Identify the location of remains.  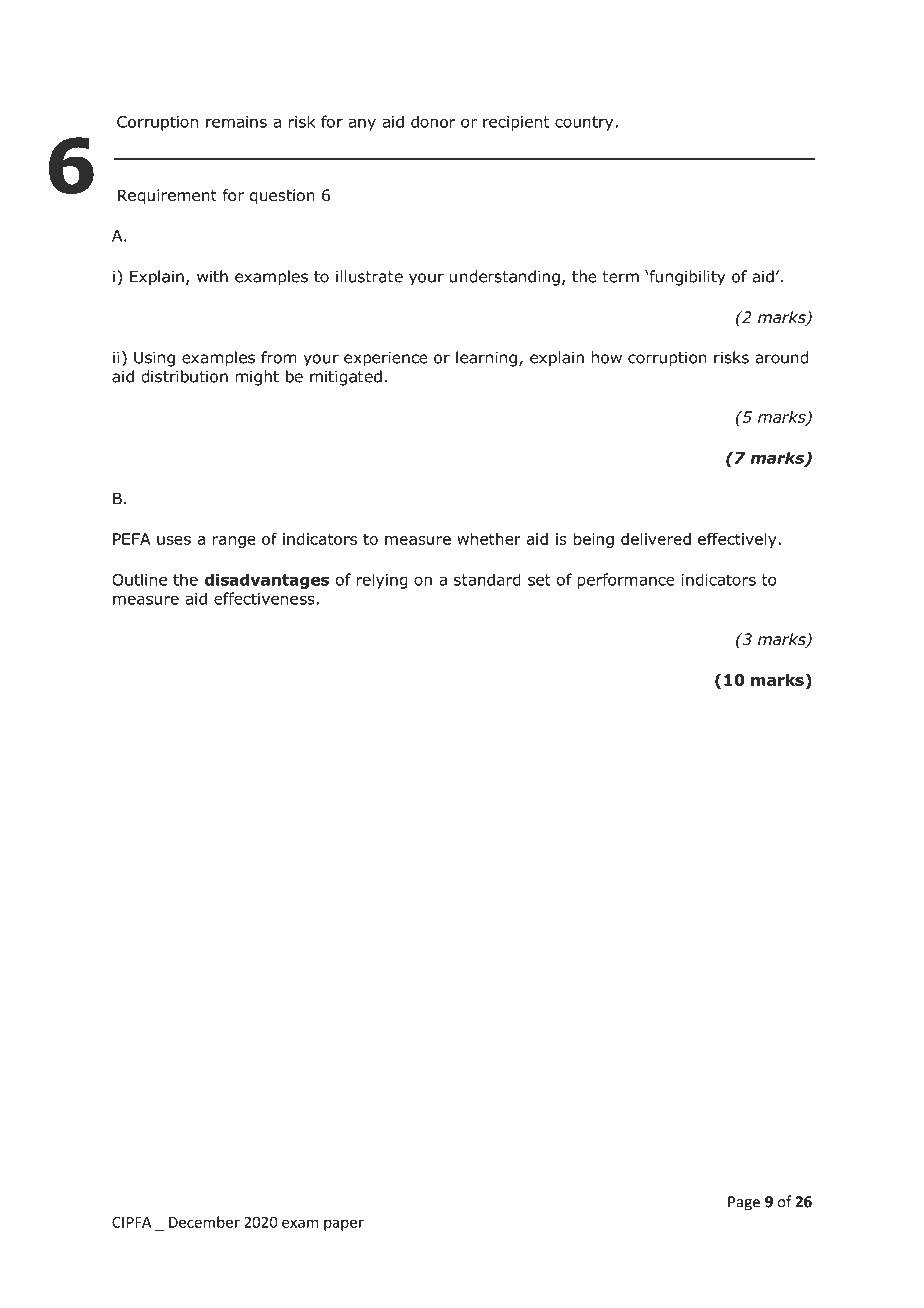
(236, 122).
